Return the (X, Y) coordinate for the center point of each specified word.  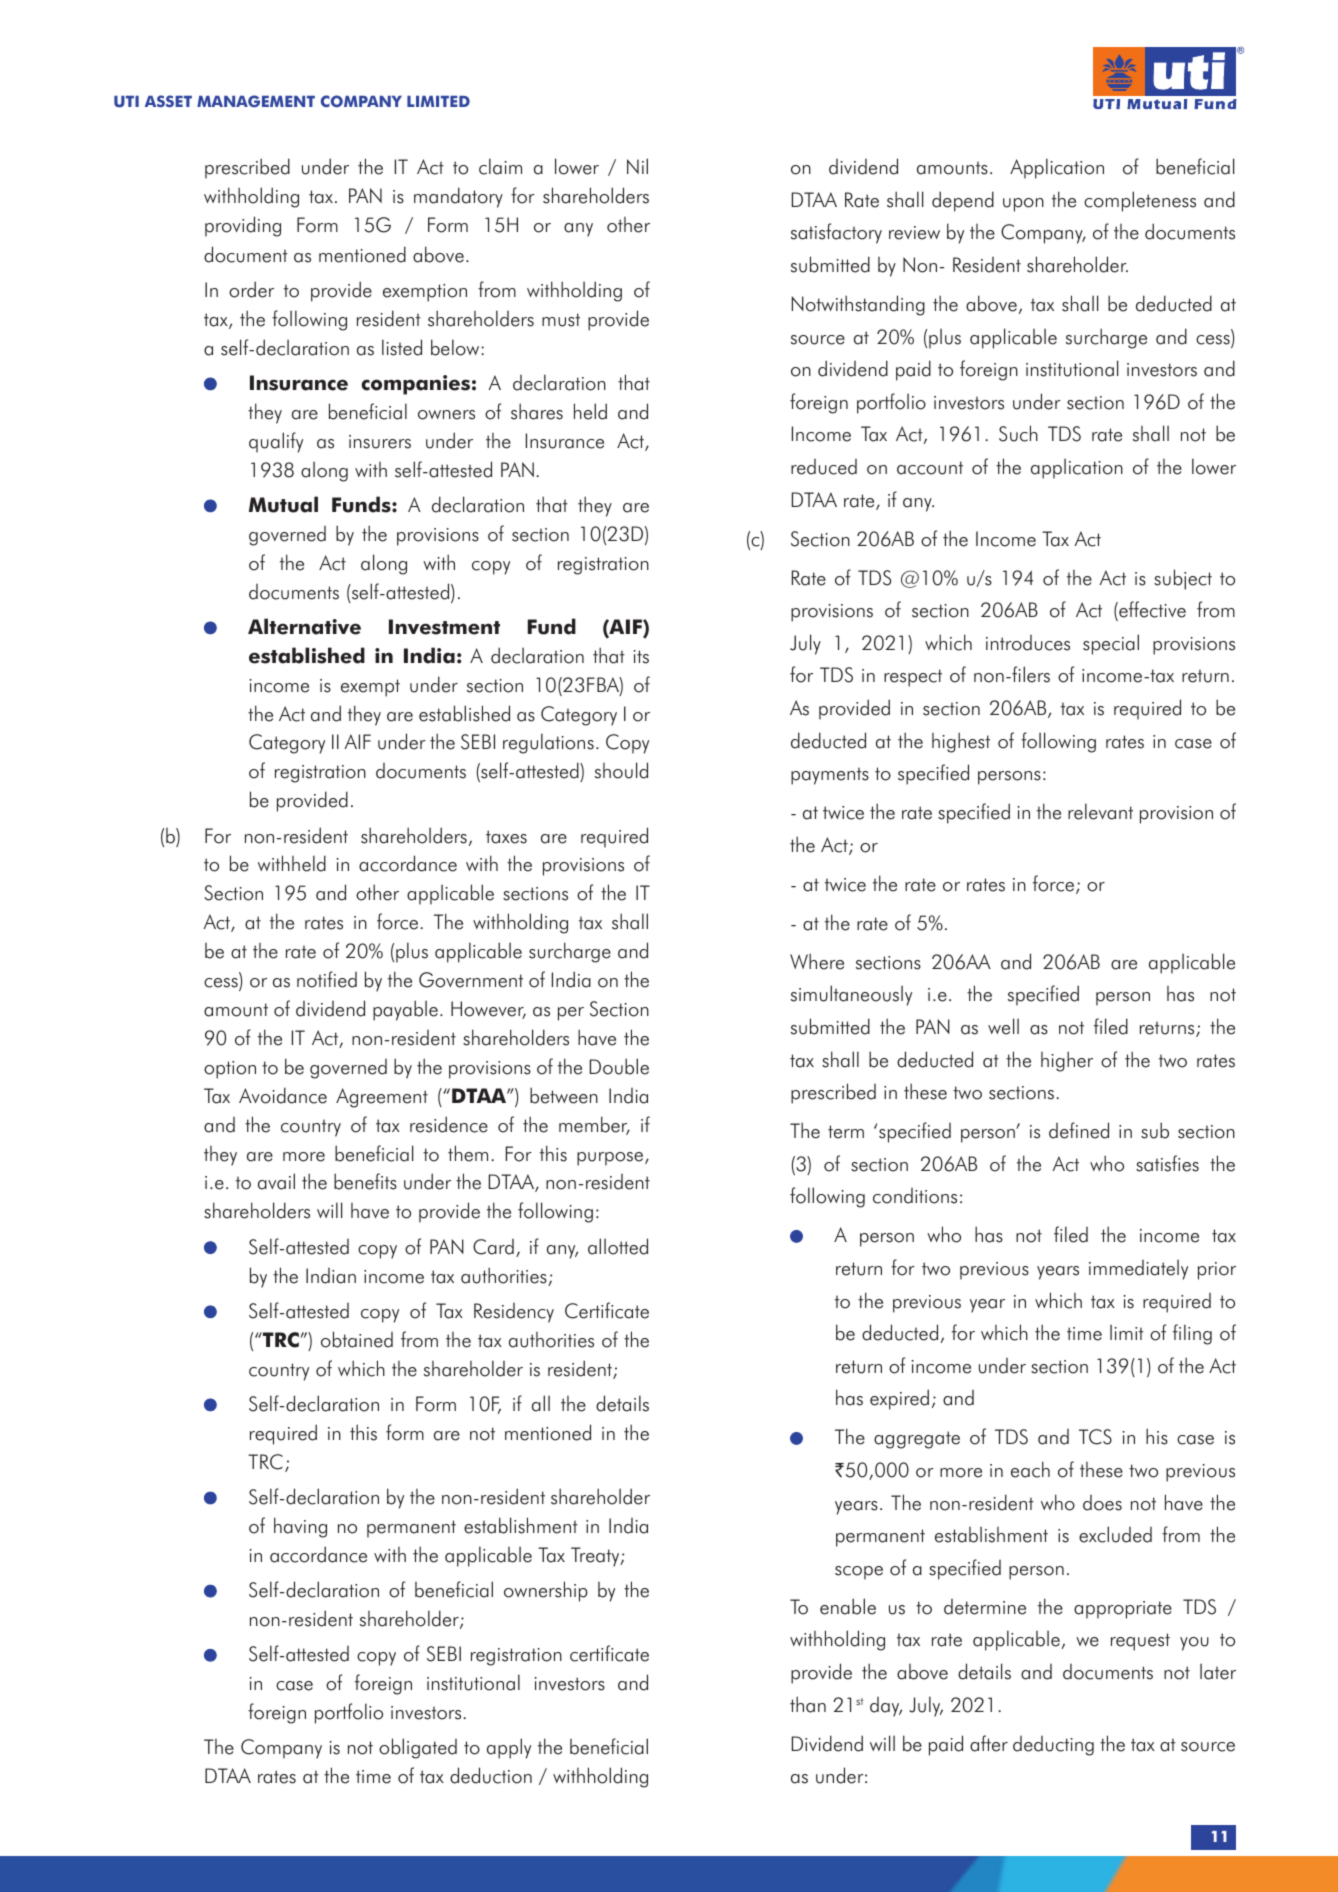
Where (817, 961)
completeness (1140, 201)
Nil (637, 166)
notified (327, 979)
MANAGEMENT (256, 101)
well (1003, 1026)
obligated (418, 1748)
